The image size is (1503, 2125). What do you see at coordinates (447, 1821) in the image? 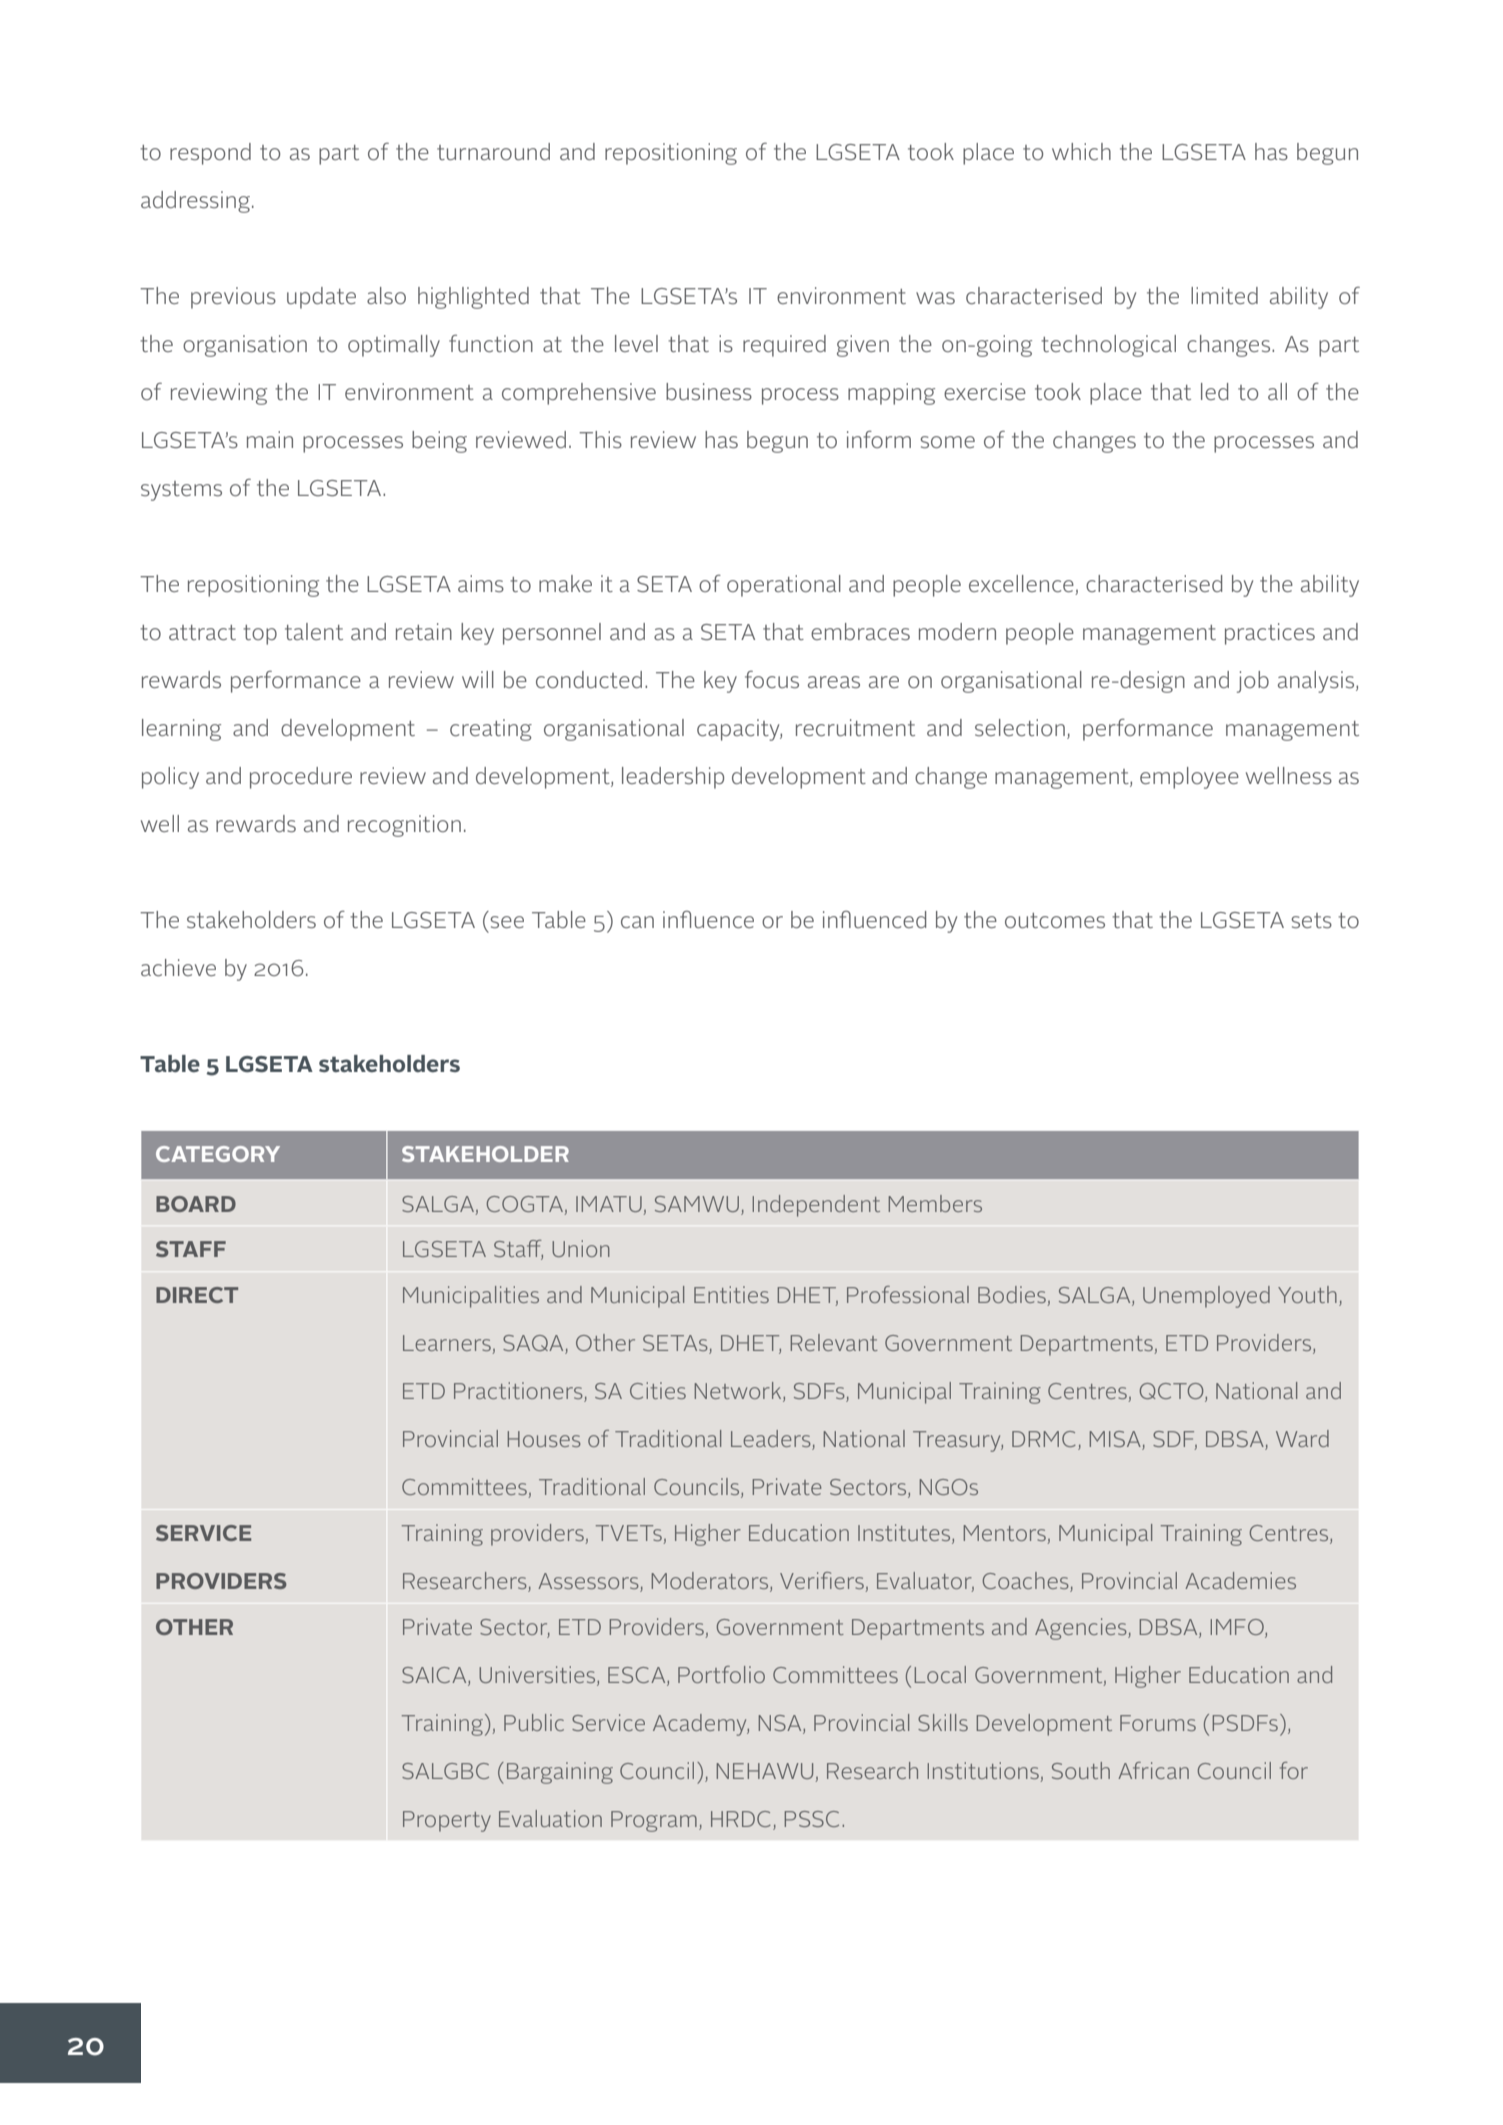
I see `Property` at bounding box center [447, 1821].
